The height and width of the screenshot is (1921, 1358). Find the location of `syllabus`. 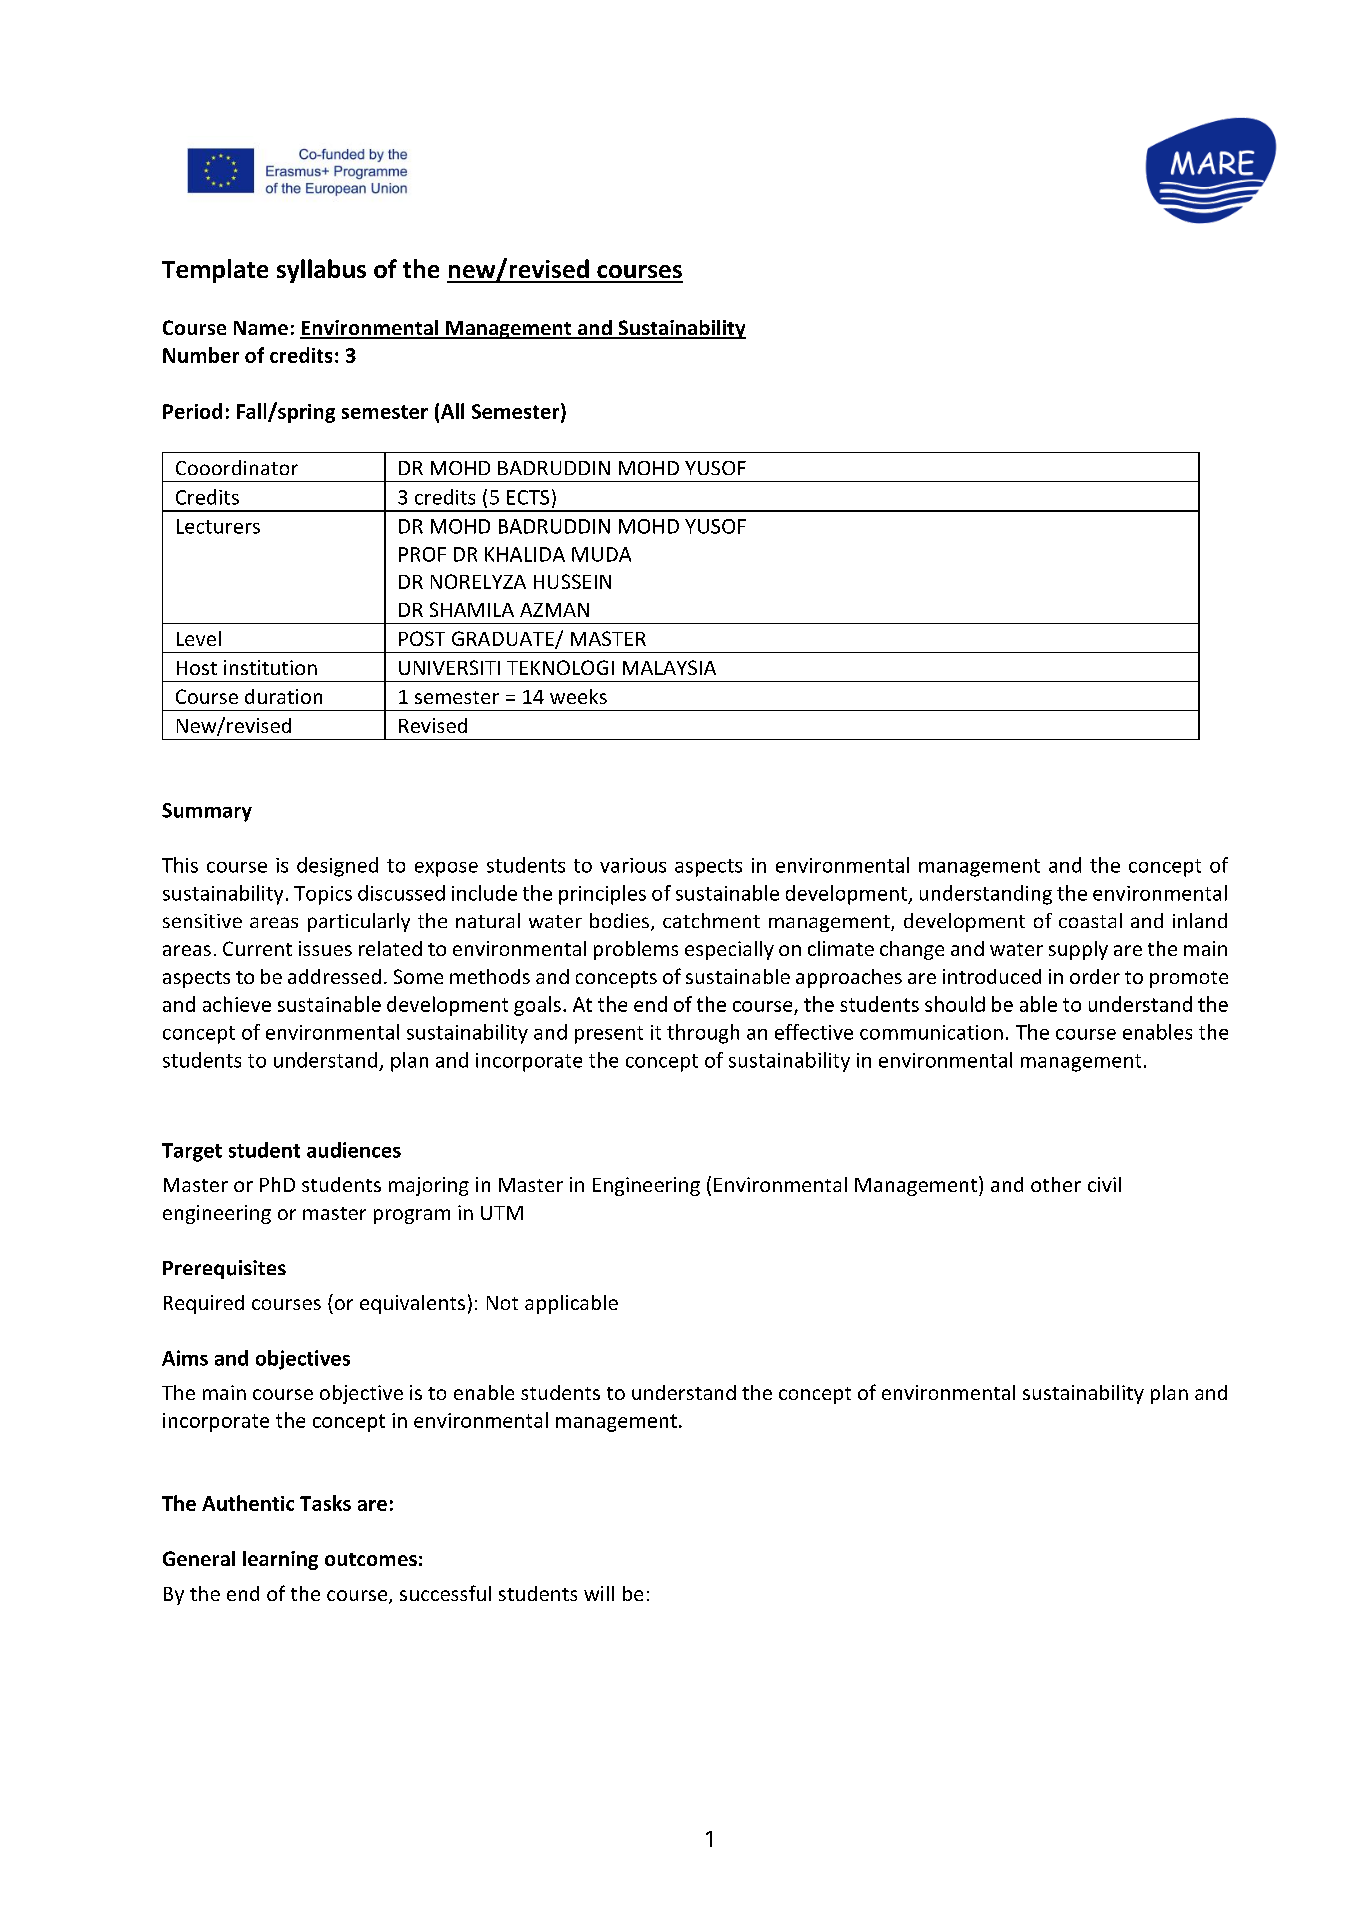

syllabus is located at coordinates (321, 271).
